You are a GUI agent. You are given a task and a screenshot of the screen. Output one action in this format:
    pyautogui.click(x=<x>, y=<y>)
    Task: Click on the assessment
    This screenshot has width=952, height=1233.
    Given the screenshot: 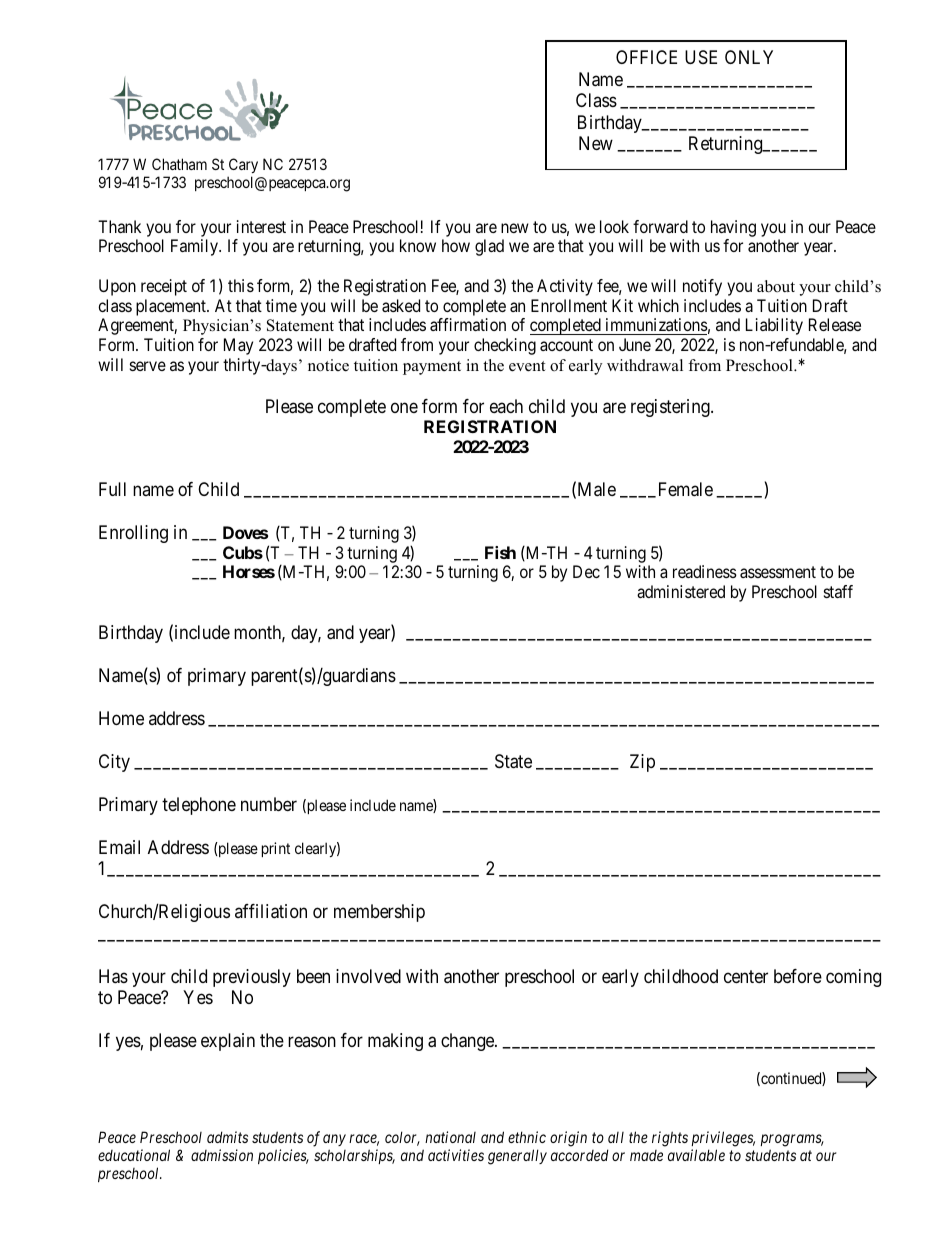 What is the action you would take?
    pyautogui.click(x=778, y=572)
